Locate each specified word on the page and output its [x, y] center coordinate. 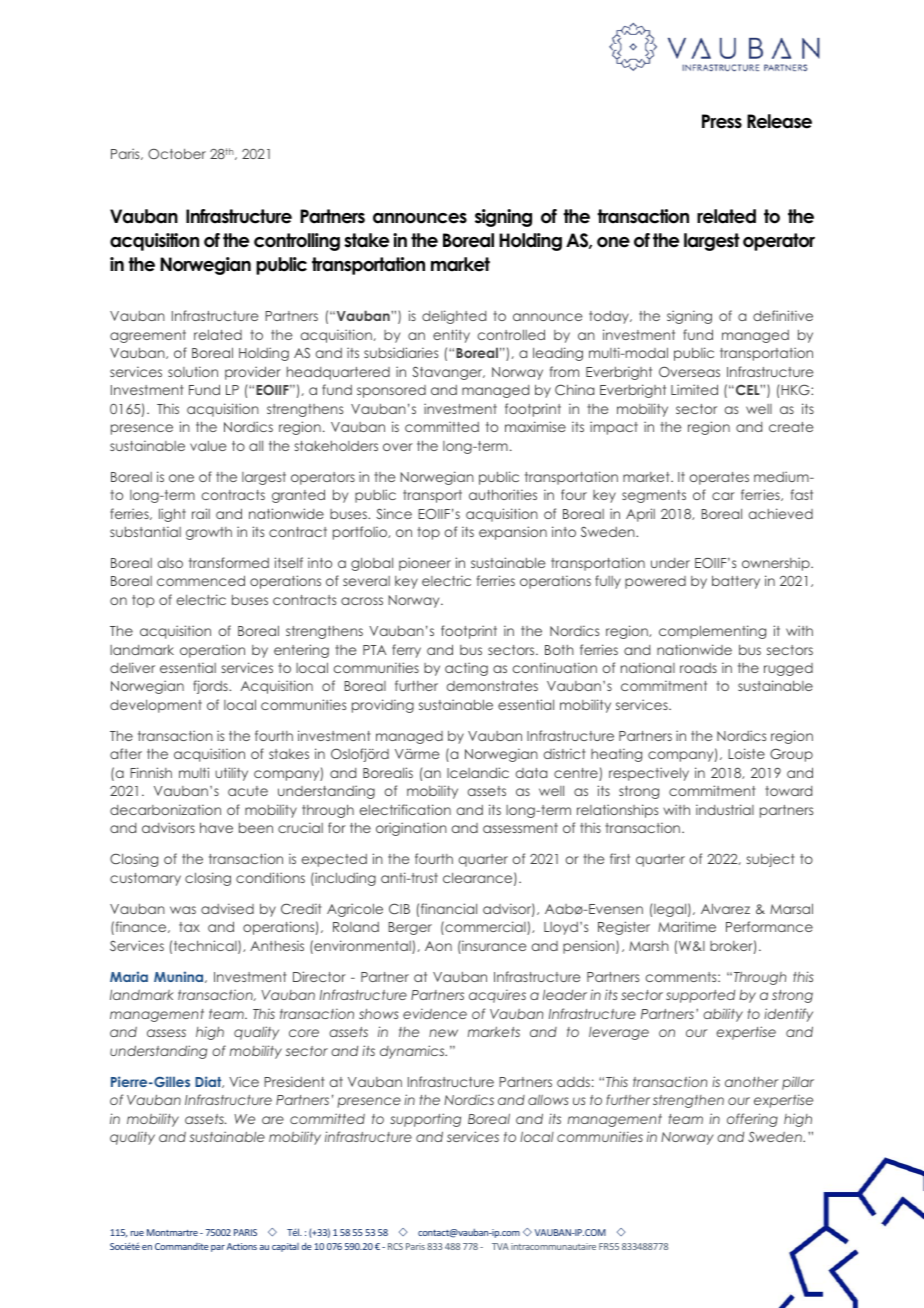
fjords [211, 687]
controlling [297, 242]
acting [466, 669]
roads [698, 668]
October [177, 153]
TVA [500, 1246]
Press [722, 121]
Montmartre [172, 1232]
